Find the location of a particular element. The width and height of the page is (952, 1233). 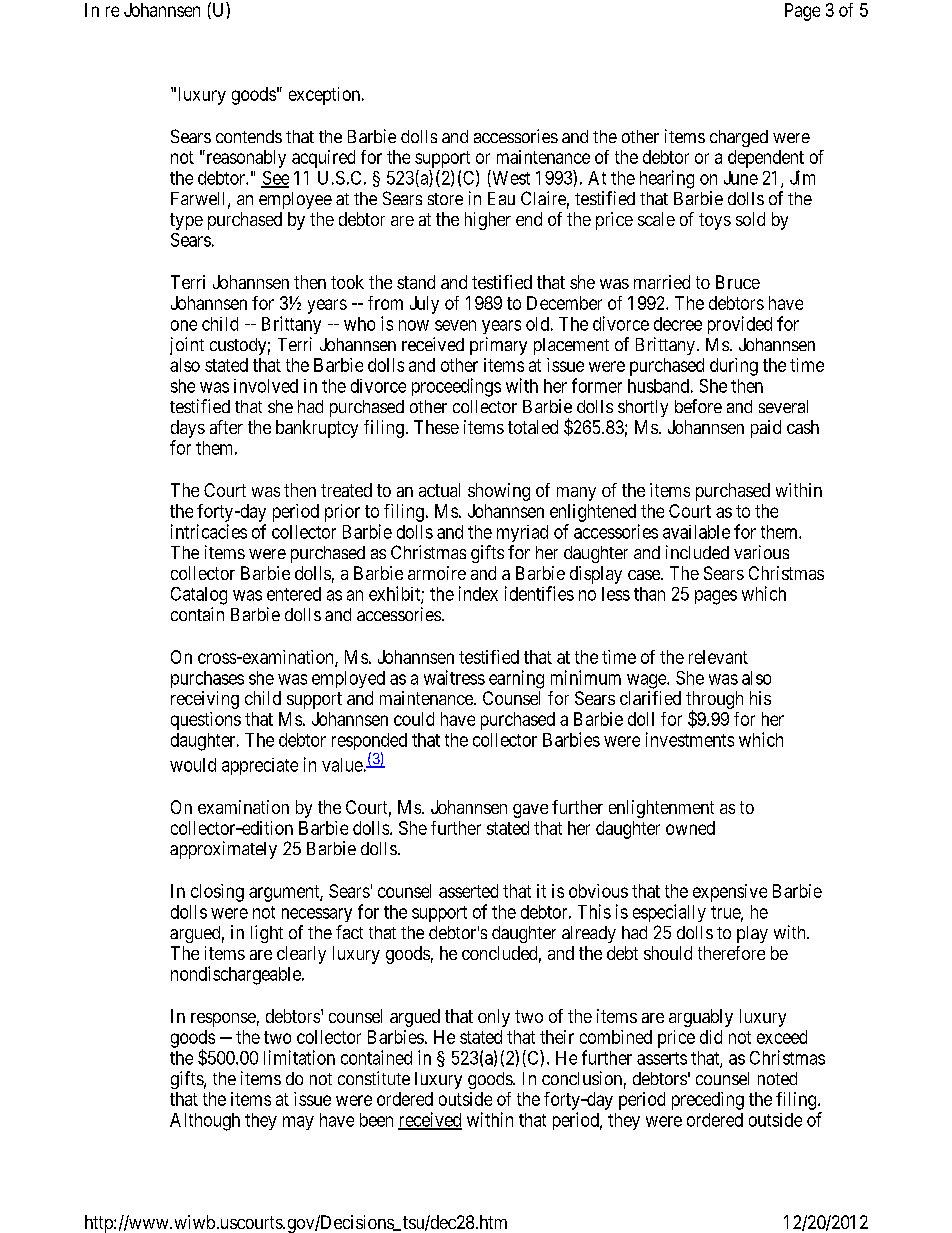

entered is located at coordinates (294, 594).
